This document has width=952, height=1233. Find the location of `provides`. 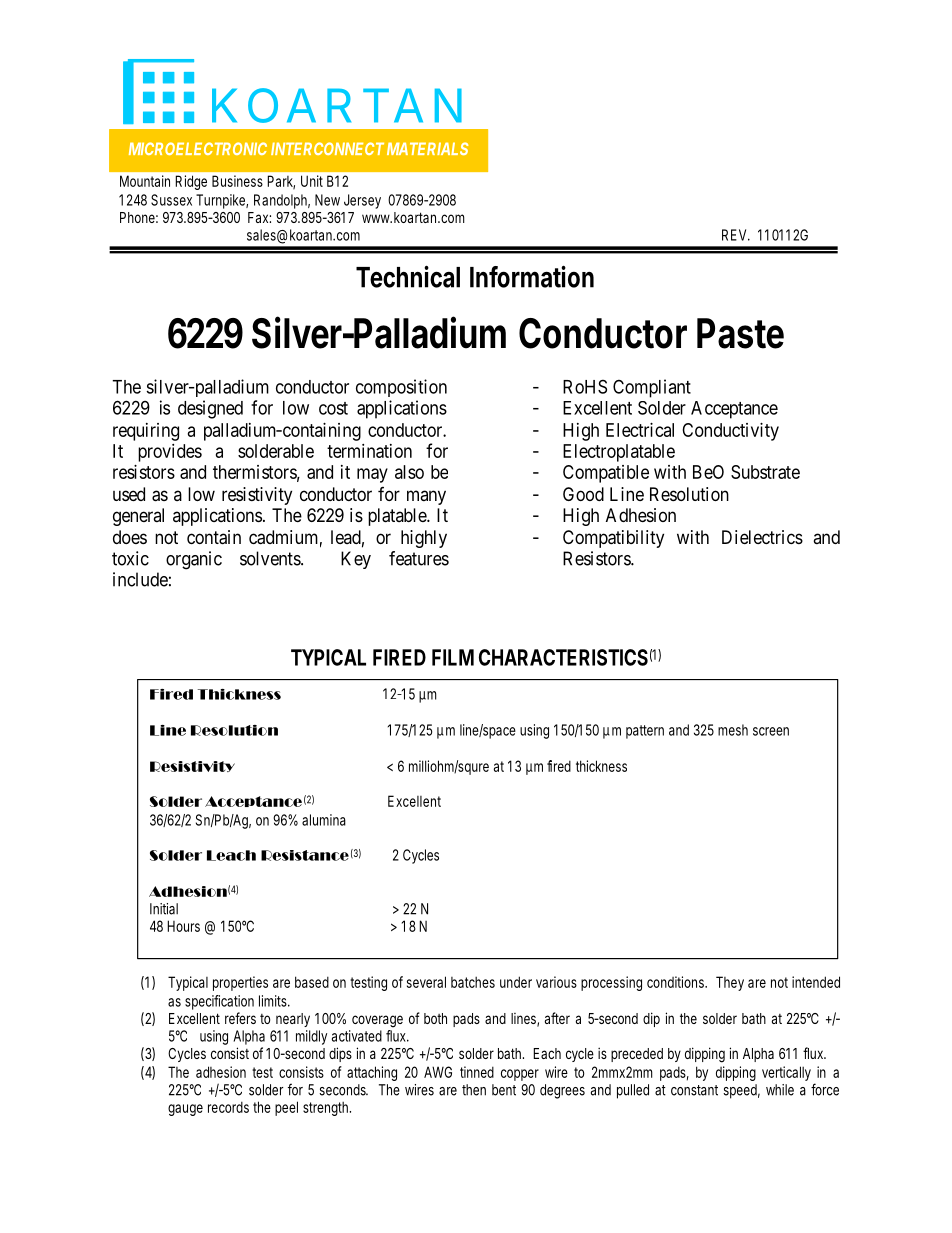

provides is located at coordinates (170, 453).
